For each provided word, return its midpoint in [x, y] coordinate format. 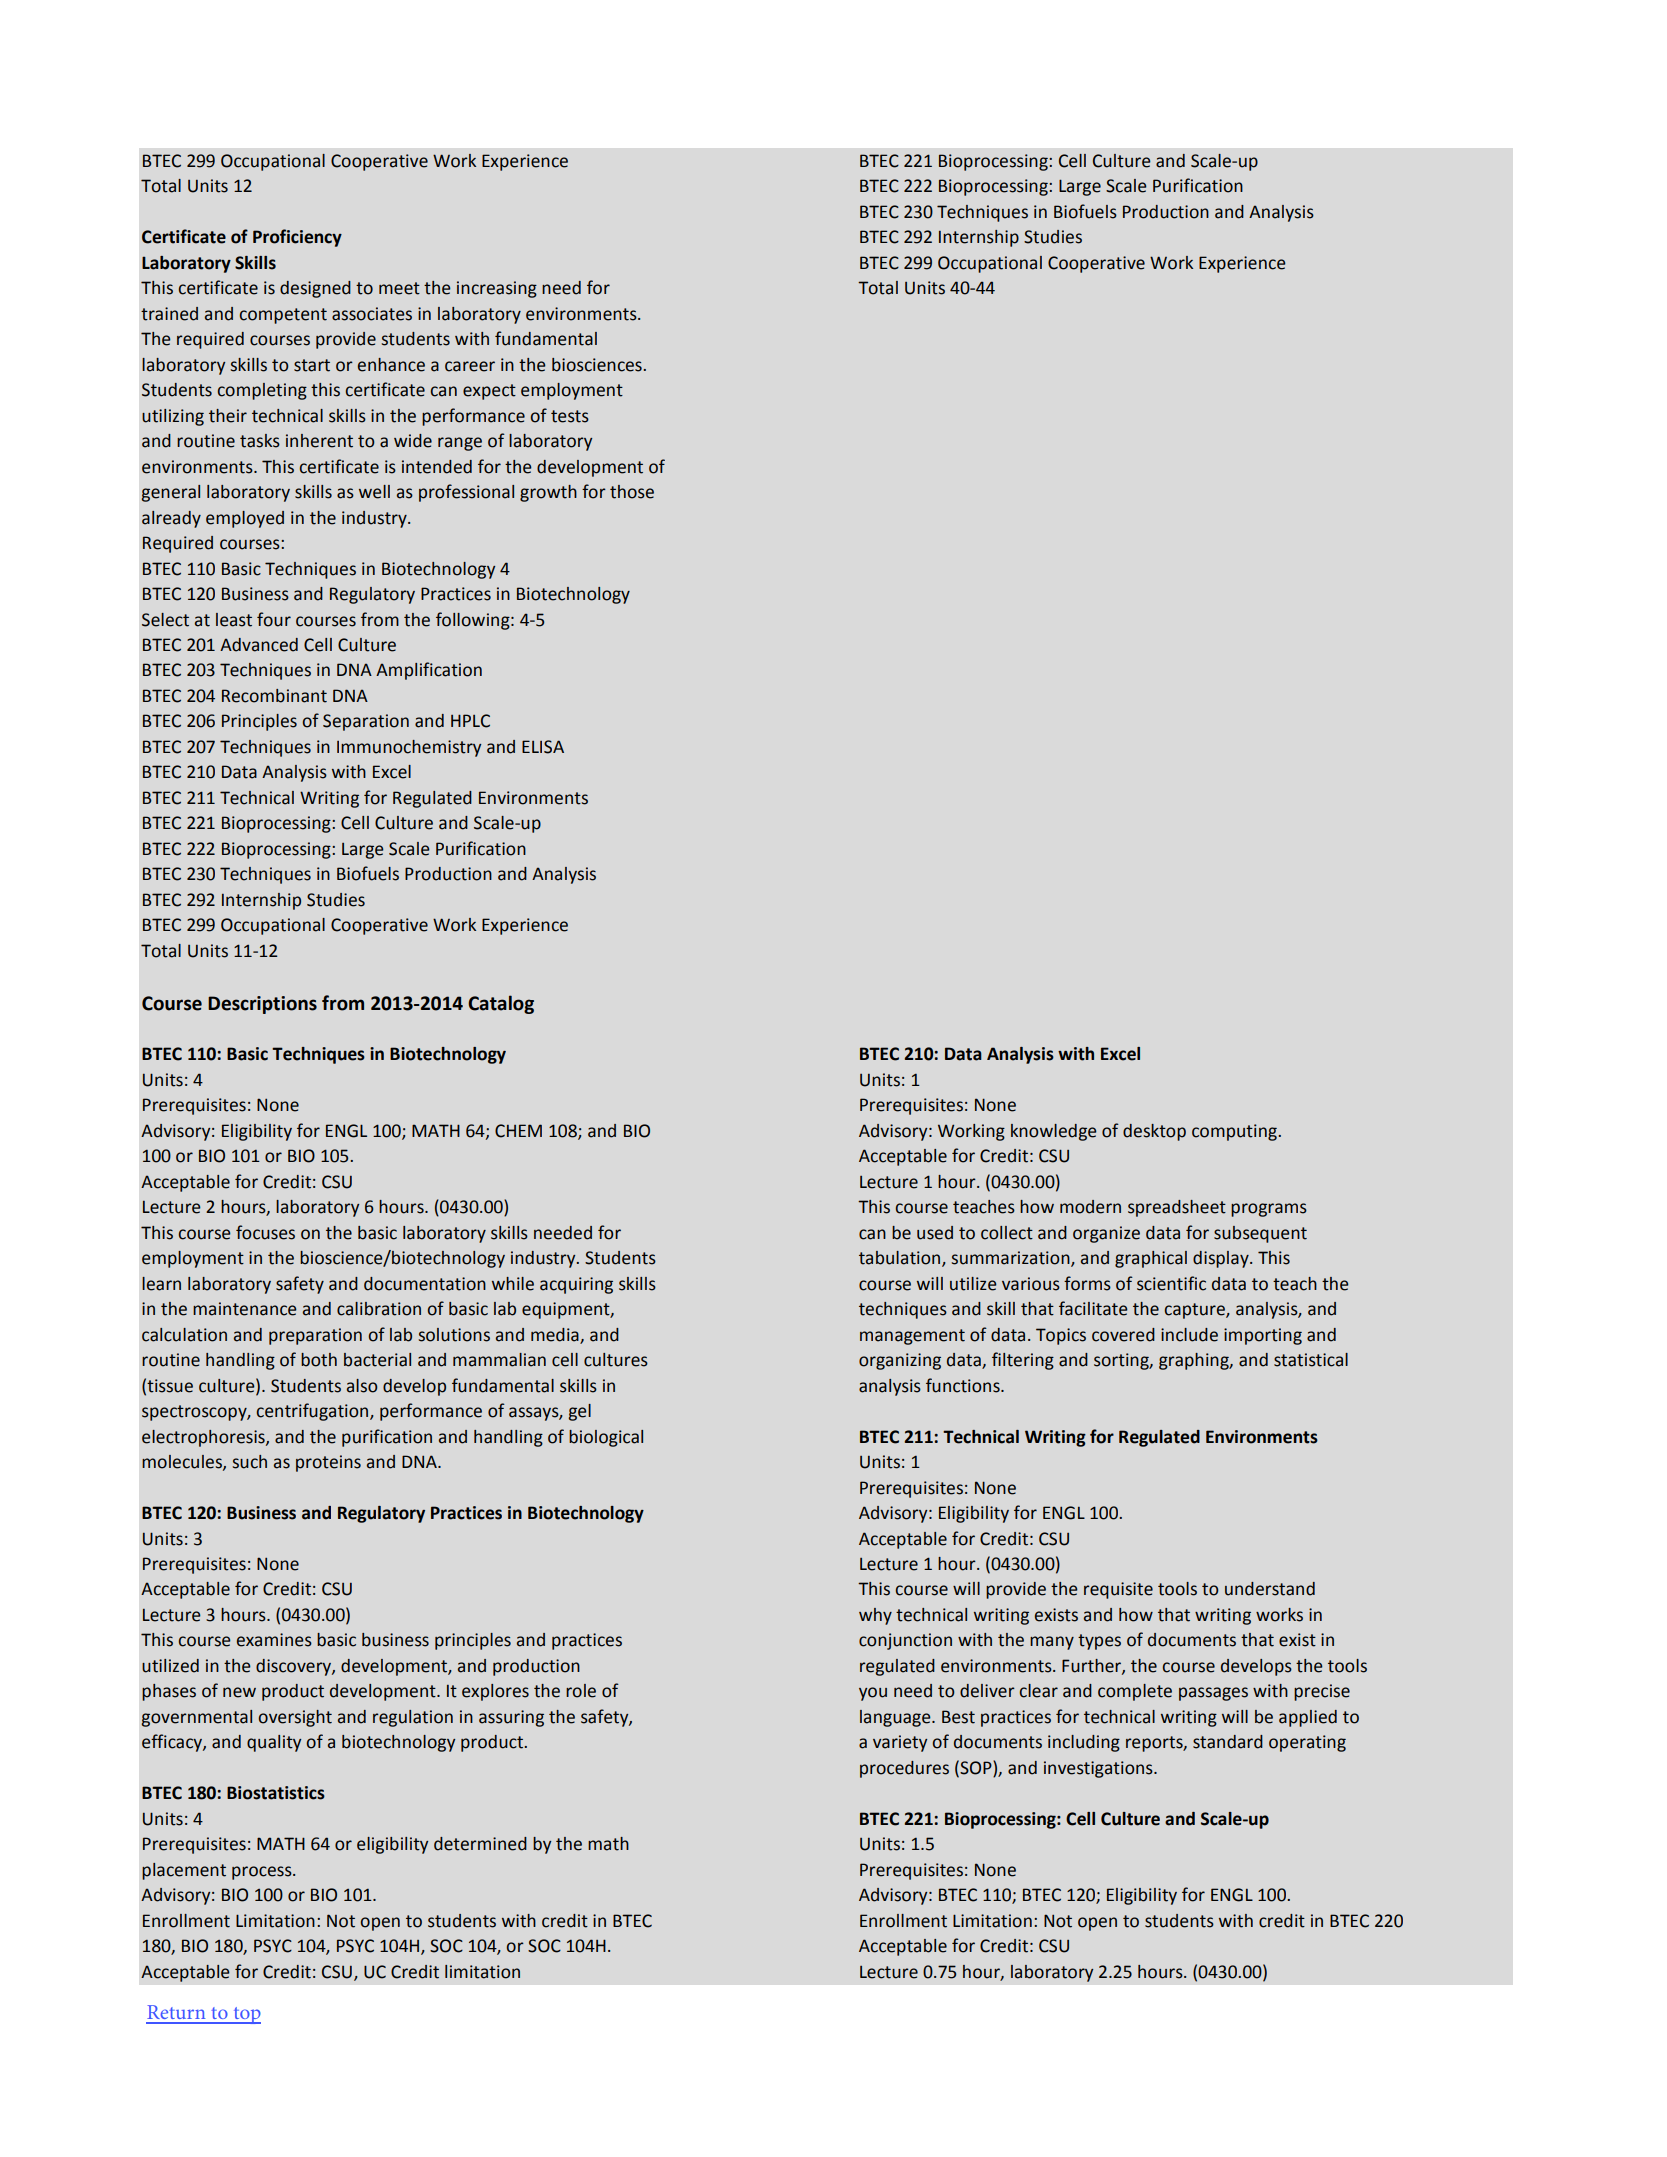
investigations [1099, 1769]
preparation [315, 1336]
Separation [366, 722]
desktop [1154, 1132]
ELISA [543, 747]
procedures [904, 1769]
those [632, 492]
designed [315, 289]
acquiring [576, 1285]
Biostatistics [276, 1793]
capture [1195, 1311]
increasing [497, 289]
